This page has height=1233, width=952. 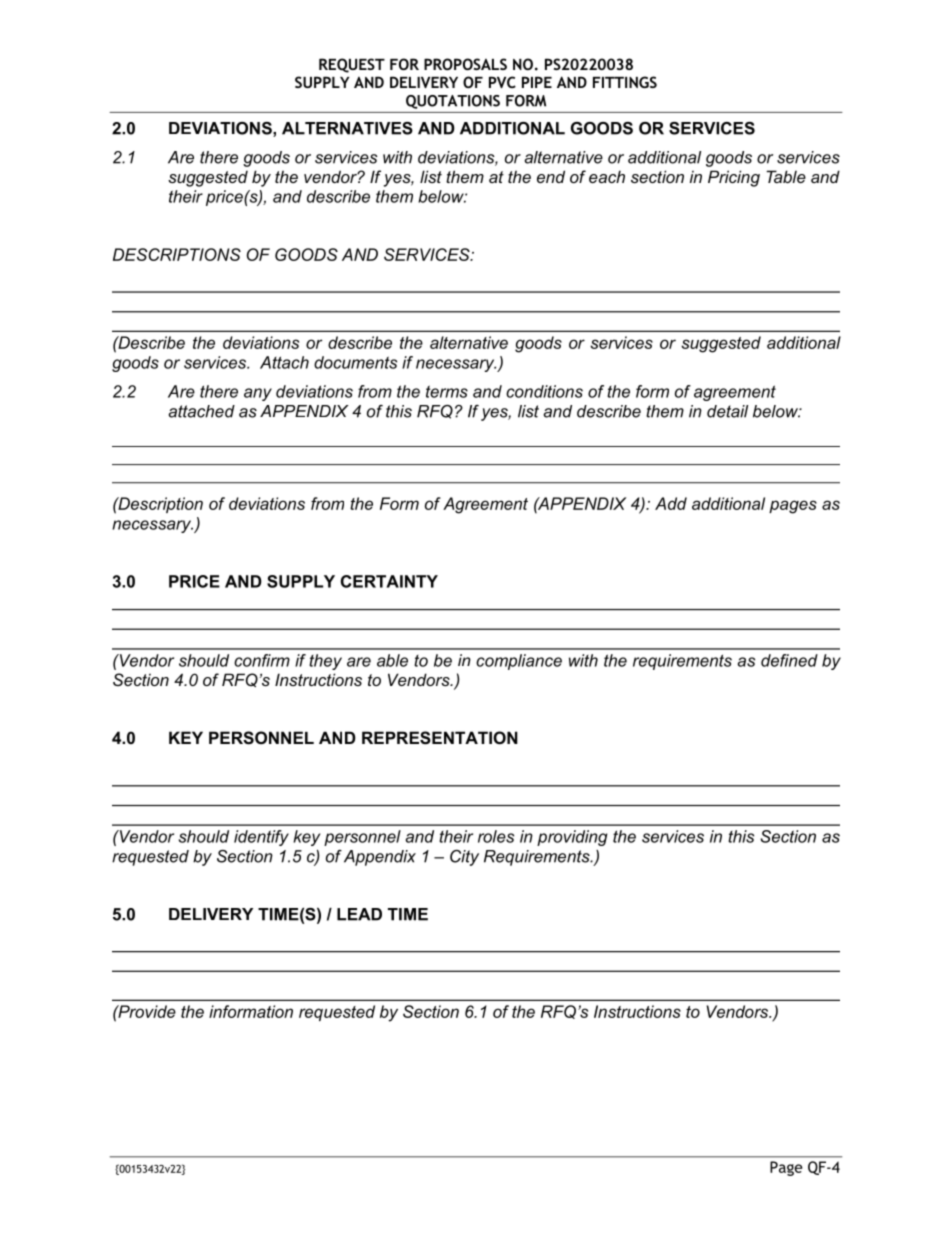 What do you see at coordinates (727, 411) in the page?
I see `detail` at bounding box center [727, 411].
